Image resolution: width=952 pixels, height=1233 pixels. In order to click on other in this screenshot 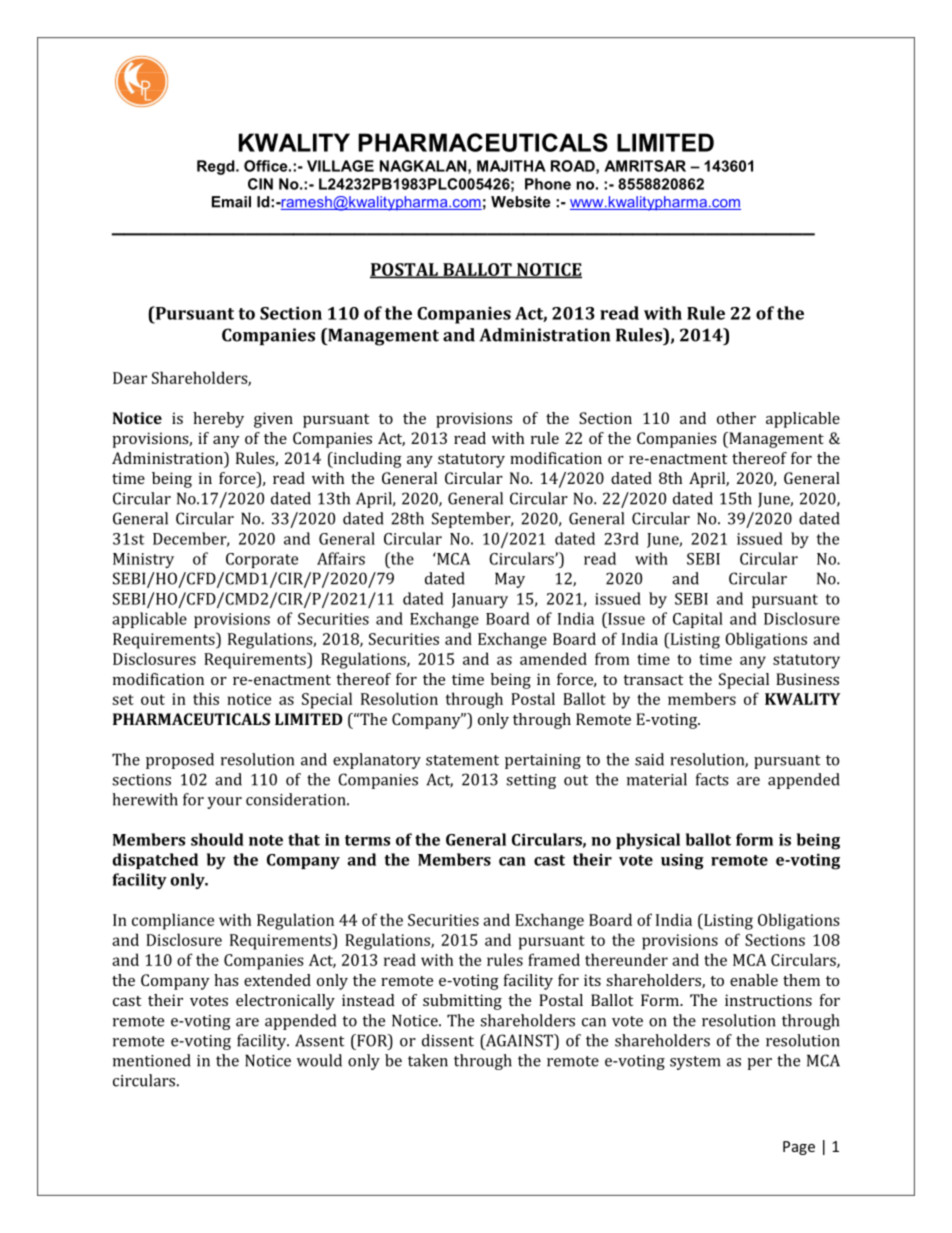, I will do `click(736, 418)`.
